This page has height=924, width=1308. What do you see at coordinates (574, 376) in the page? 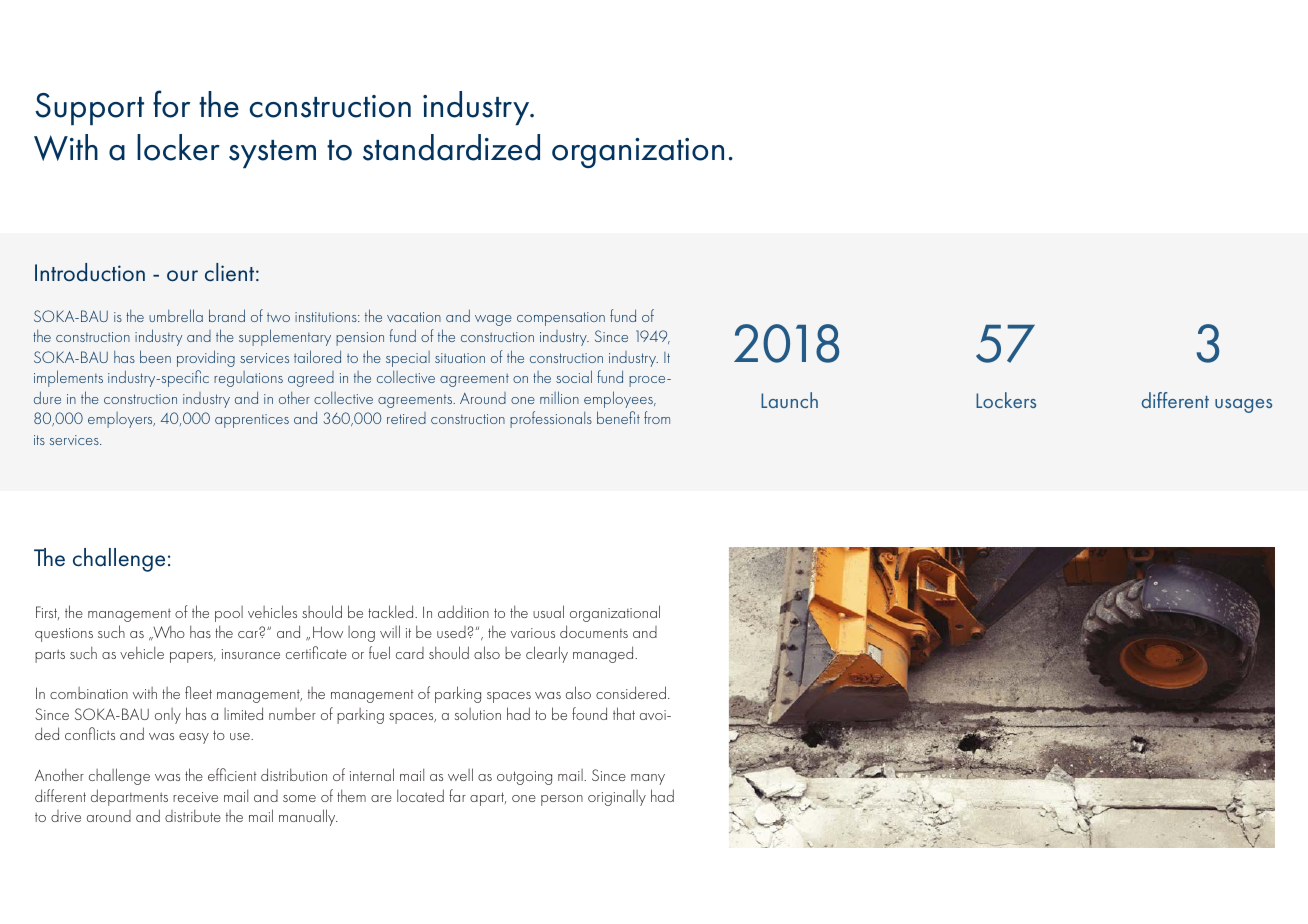
I see `social` at bounding box center [574, 376].
